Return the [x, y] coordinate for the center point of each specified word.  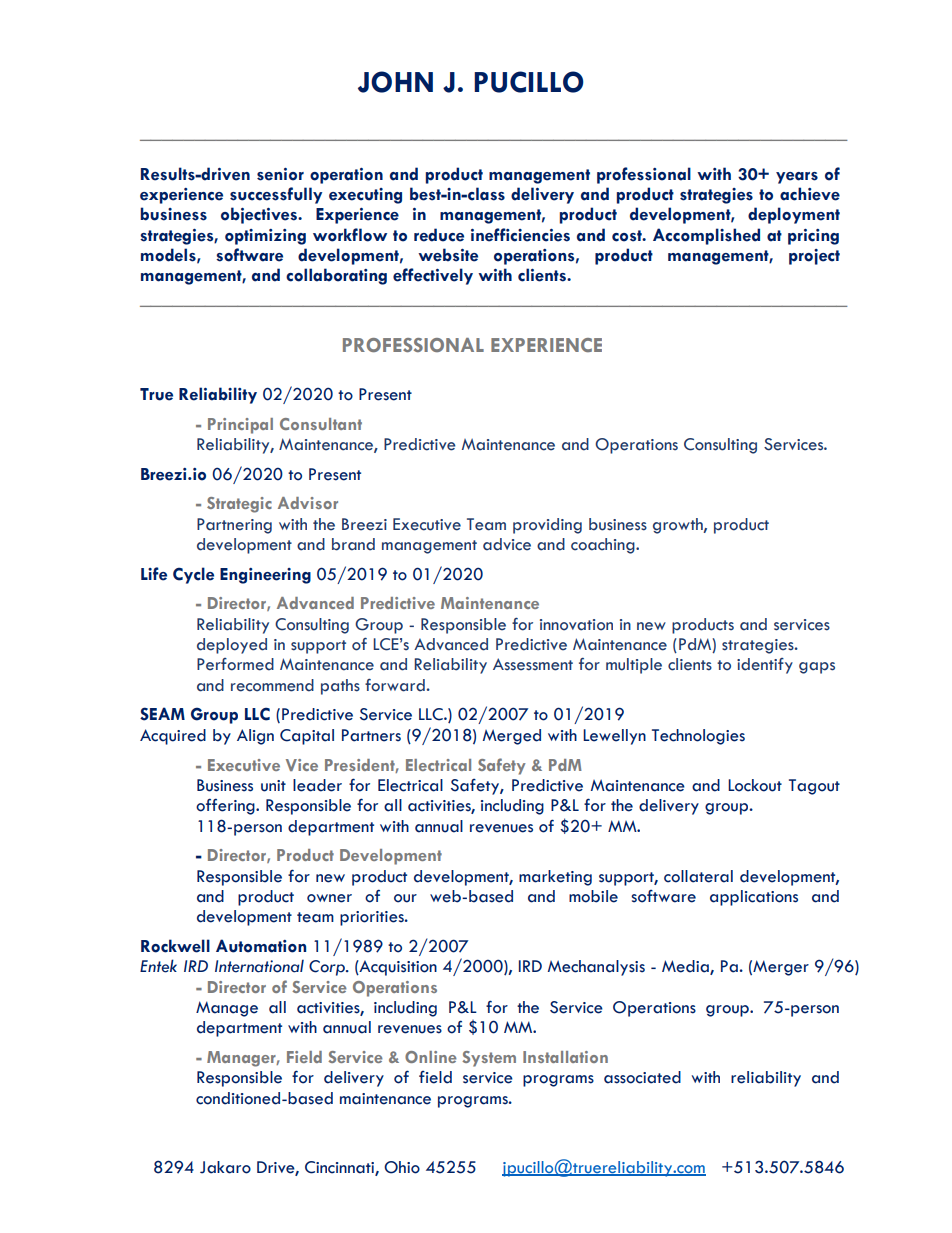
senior [280, 174]
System [489, 1059]
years [797, 178]
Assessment [533, 664]
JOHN [395, 82]
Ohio [402, 1167]
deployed [232, 646]
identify [765, 666]
